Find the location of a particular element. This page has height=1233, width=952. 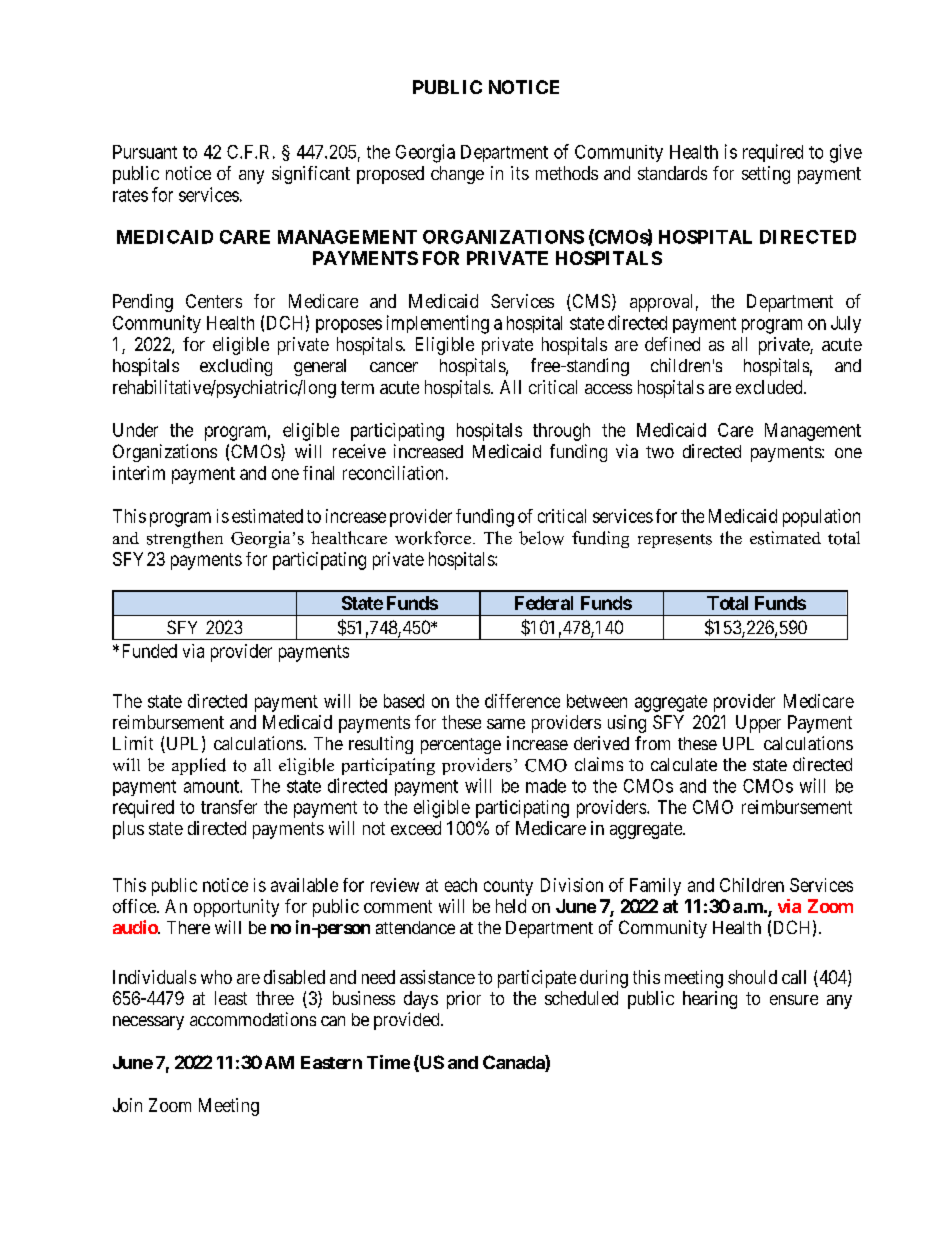

Family is located at coordinates (655, 887).
